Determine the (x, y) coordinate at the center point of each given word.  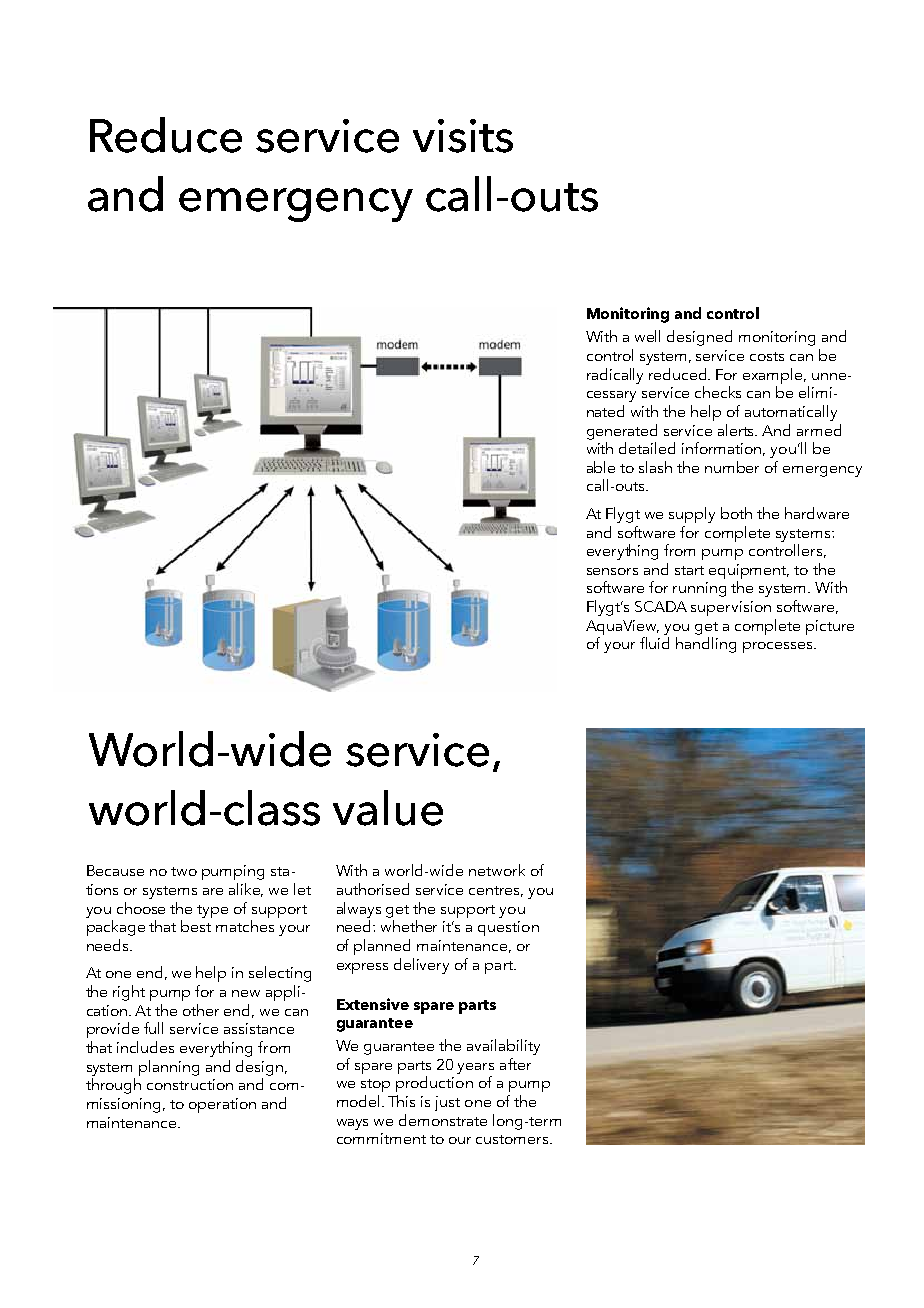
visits (463, 136)
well (647, 336)
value (388, 808)
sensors (612, 571)
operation (222, 1105)
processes (777, 647)
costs (767, 356)
